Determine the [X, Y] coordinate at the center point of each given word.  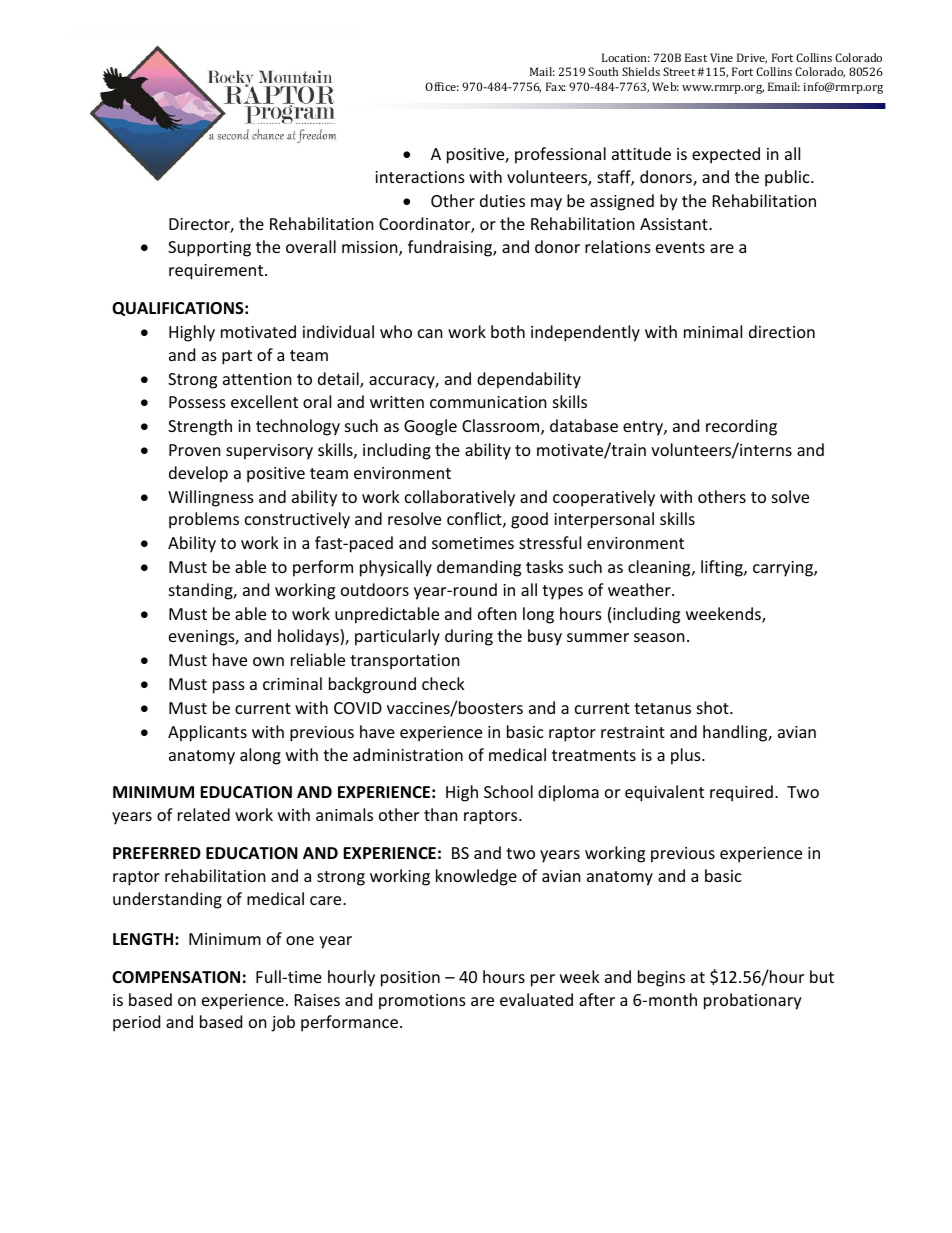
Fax [556, 86]
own [268, 661]
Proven [195, 450]
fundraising [451, 248]
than [441, 814]
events [680, 247]
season [659, 637]
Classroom [502, 427]
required [741, 793]
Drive [752, 58]
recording [741, 427]
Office [442, 86]
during [469, 637]
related [204, 814]
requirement [217, 272]
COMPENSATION [176, 977]
